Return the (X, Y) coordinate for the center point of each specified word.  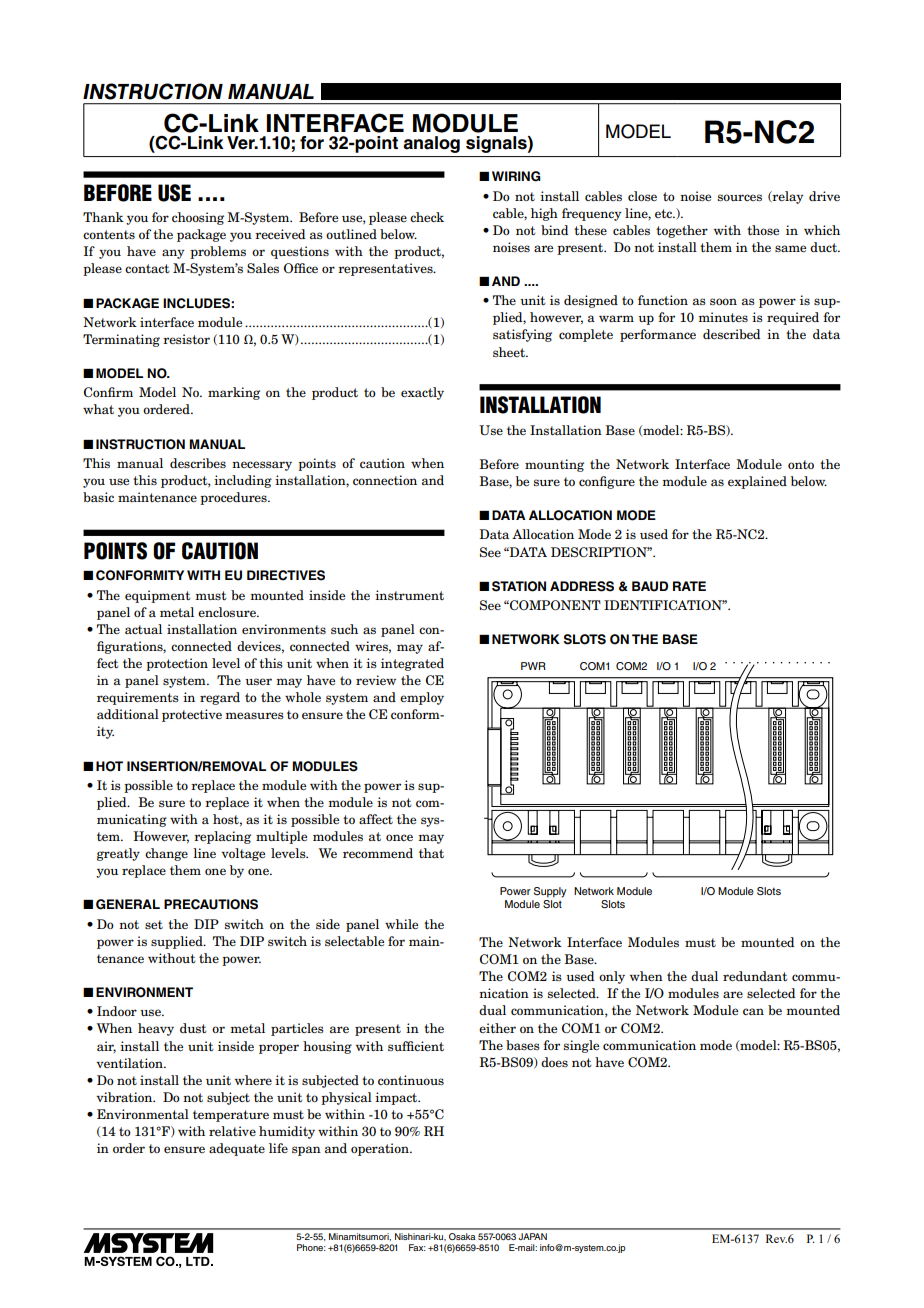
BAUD (650, 586)
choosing (198, 218)
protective (192, 715)
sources (740, 197)
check (427, 217)
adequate (237, 1149)
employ (422, 698)
